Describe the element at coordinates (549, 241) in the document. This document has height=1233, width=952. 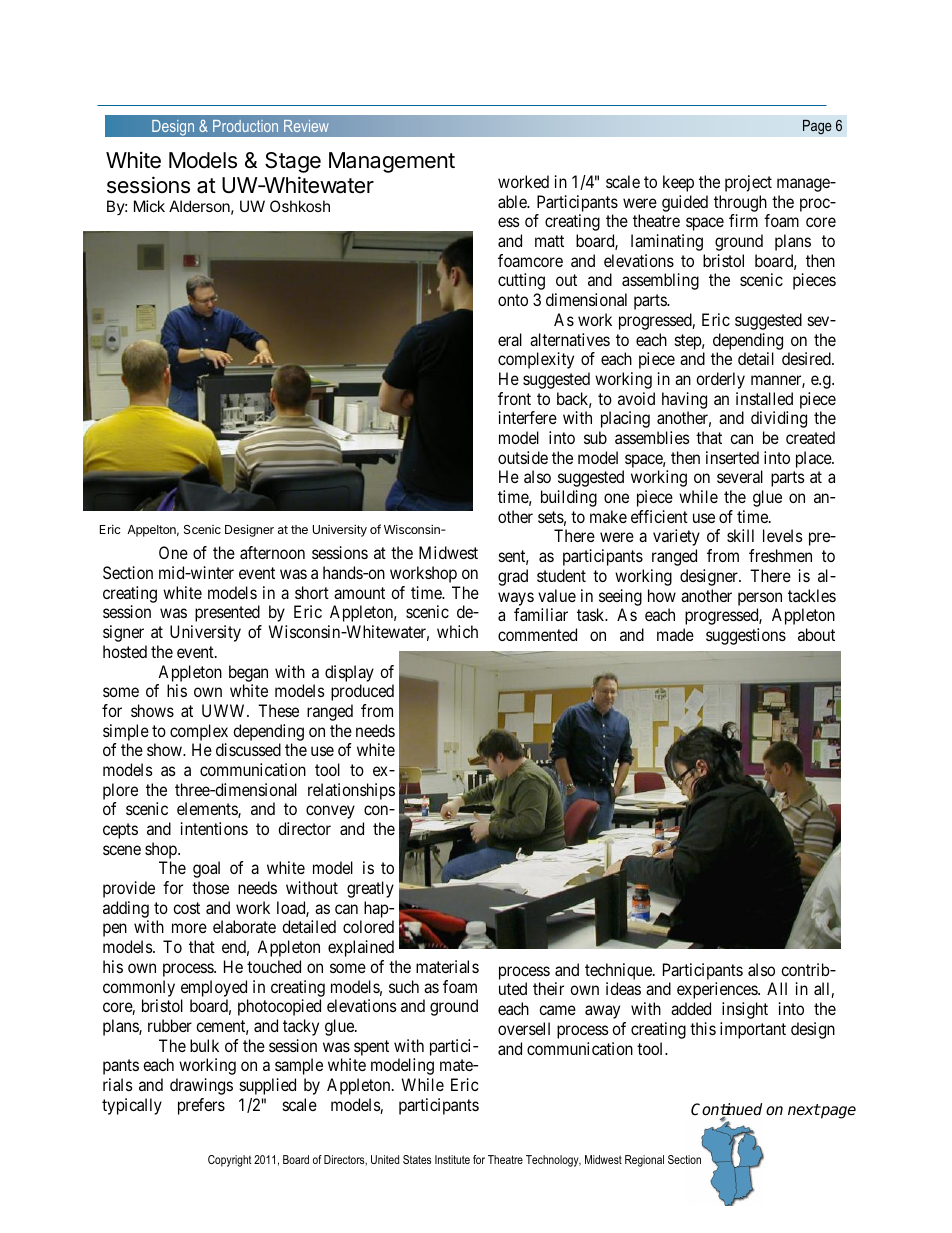
I see `matt` at that location.
